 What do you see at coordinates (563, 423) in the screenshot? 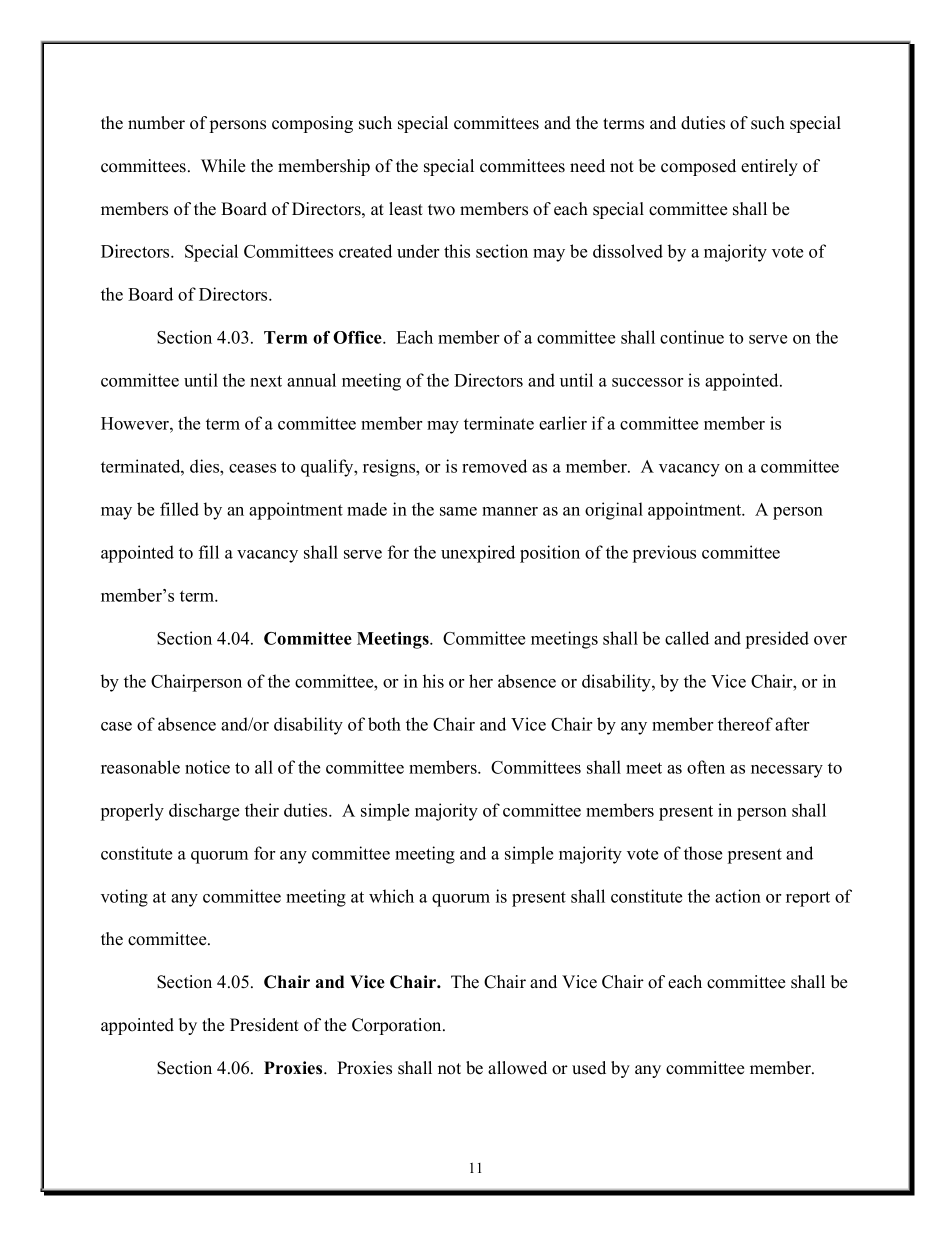
I see `earlier` at bounding box center [563, 423].
